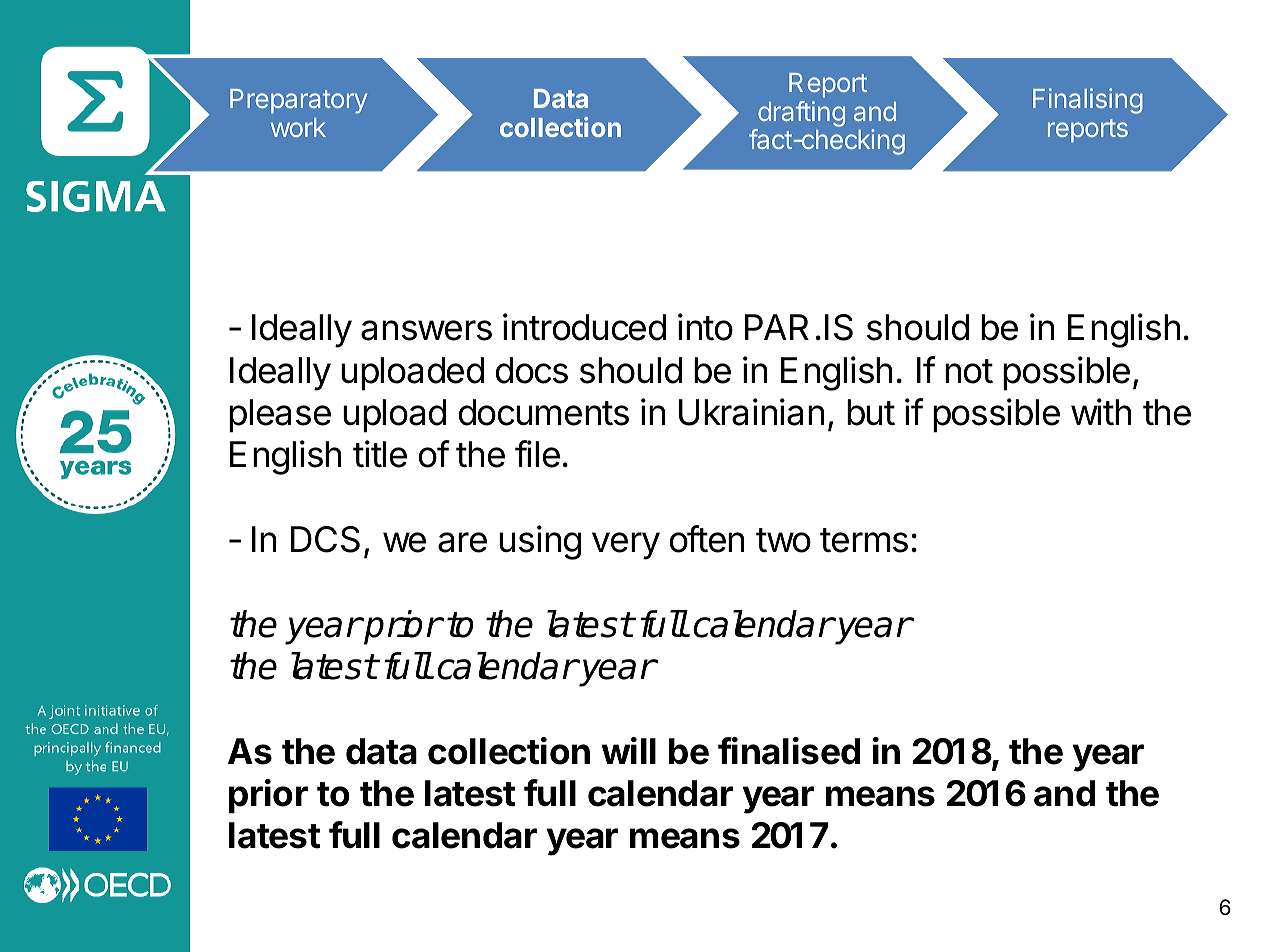 Image resolution: width=1270 pixels, height=952 pixels. I want to click on with, so click(1101, 412).
